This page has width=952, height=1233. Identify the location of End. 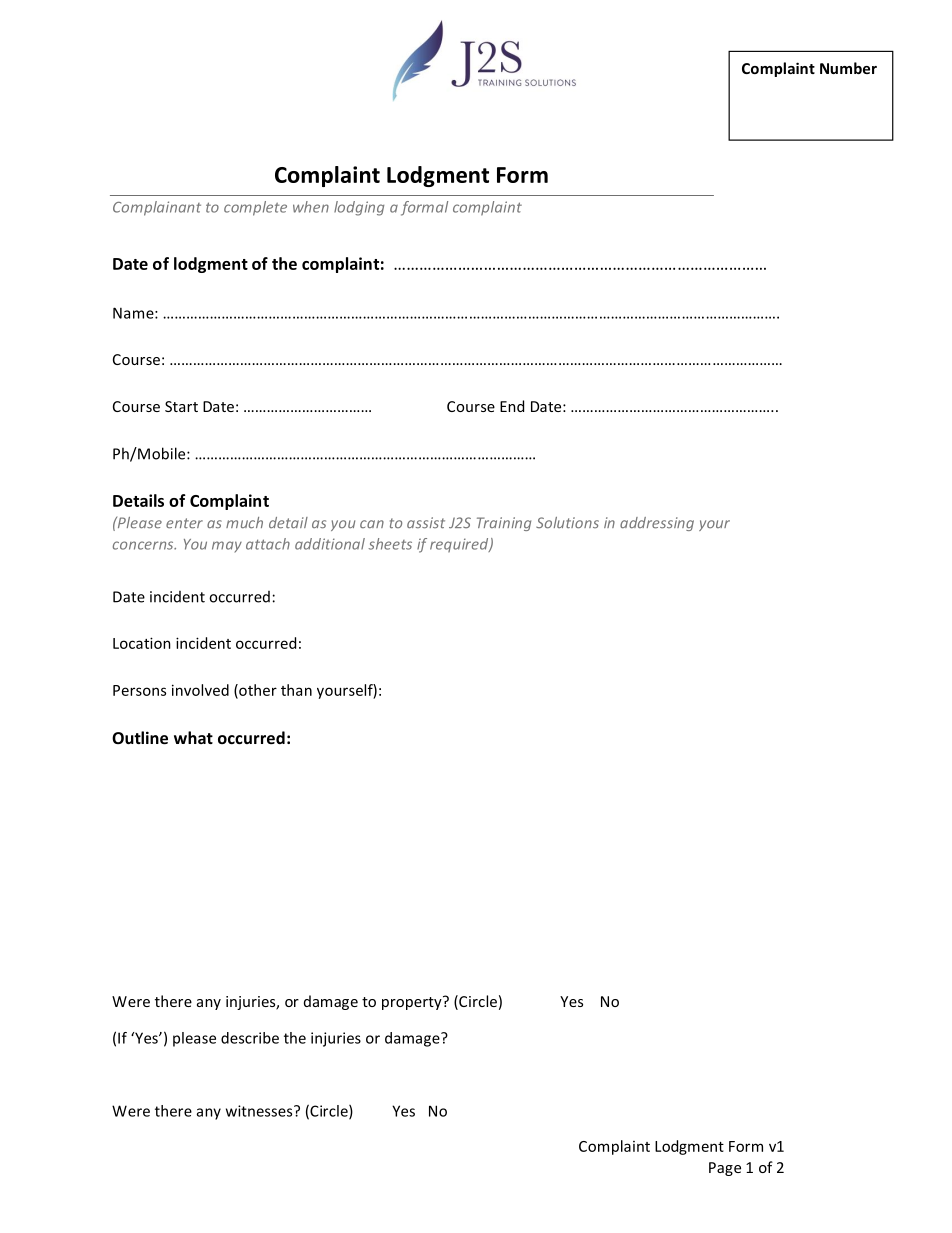
(512, 406).
